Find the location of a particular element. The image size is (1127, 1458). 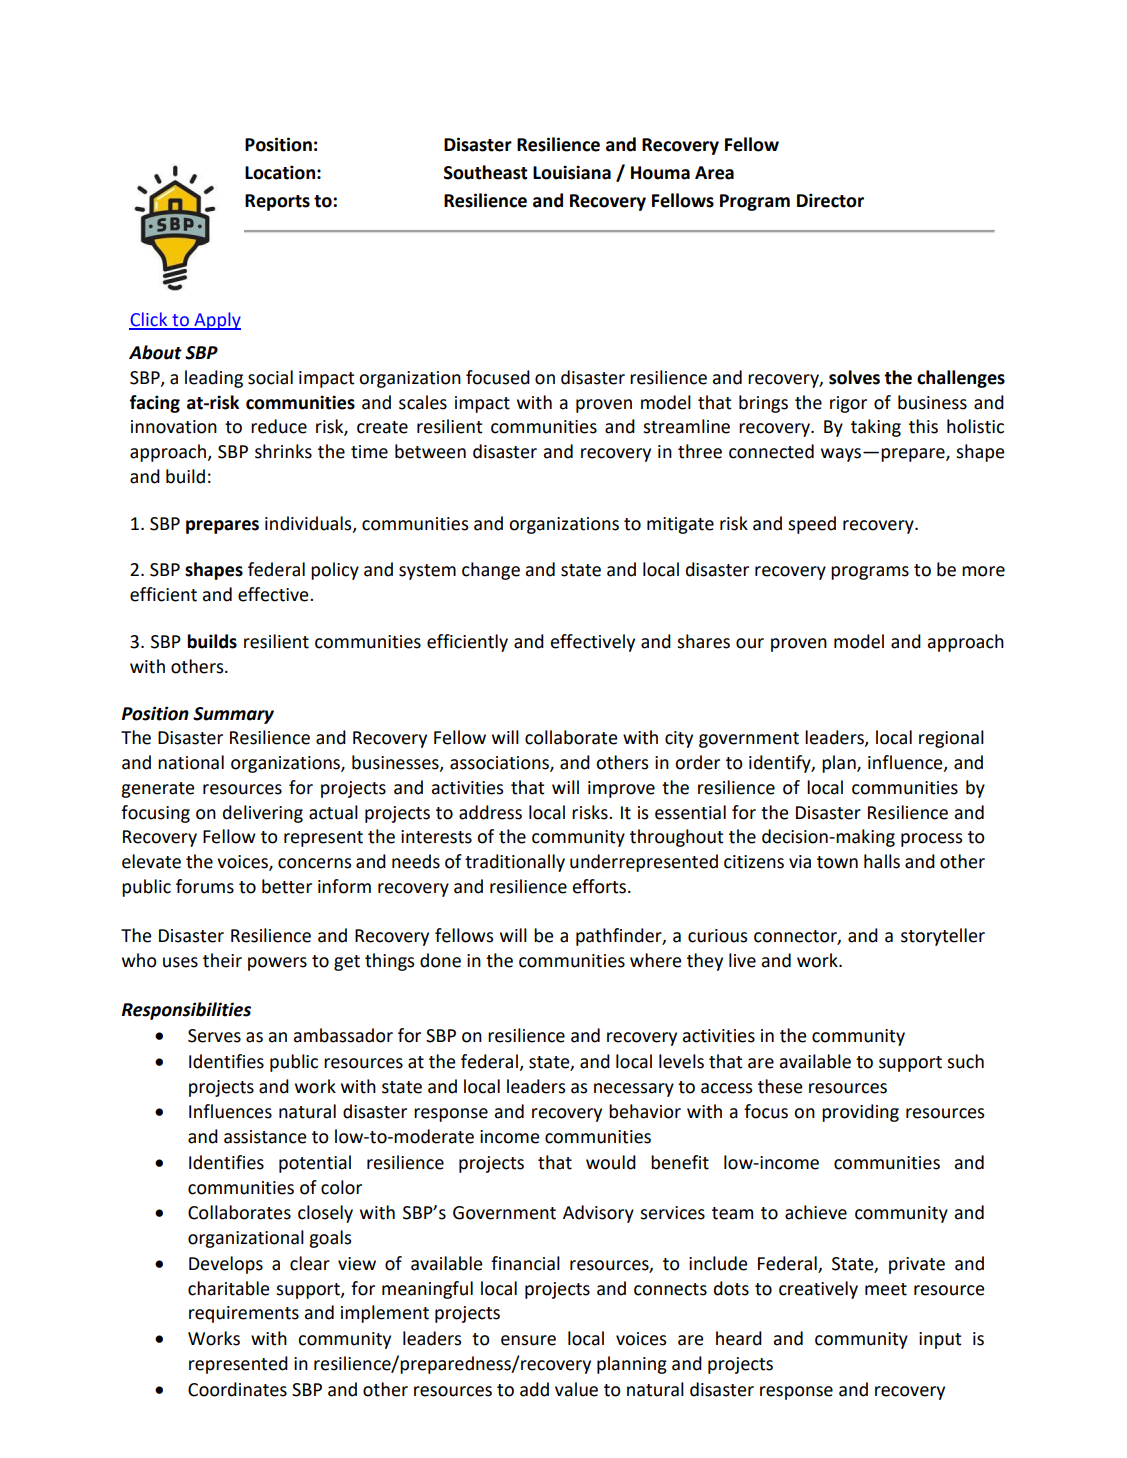

Director is located at coordinates (830, 200).
